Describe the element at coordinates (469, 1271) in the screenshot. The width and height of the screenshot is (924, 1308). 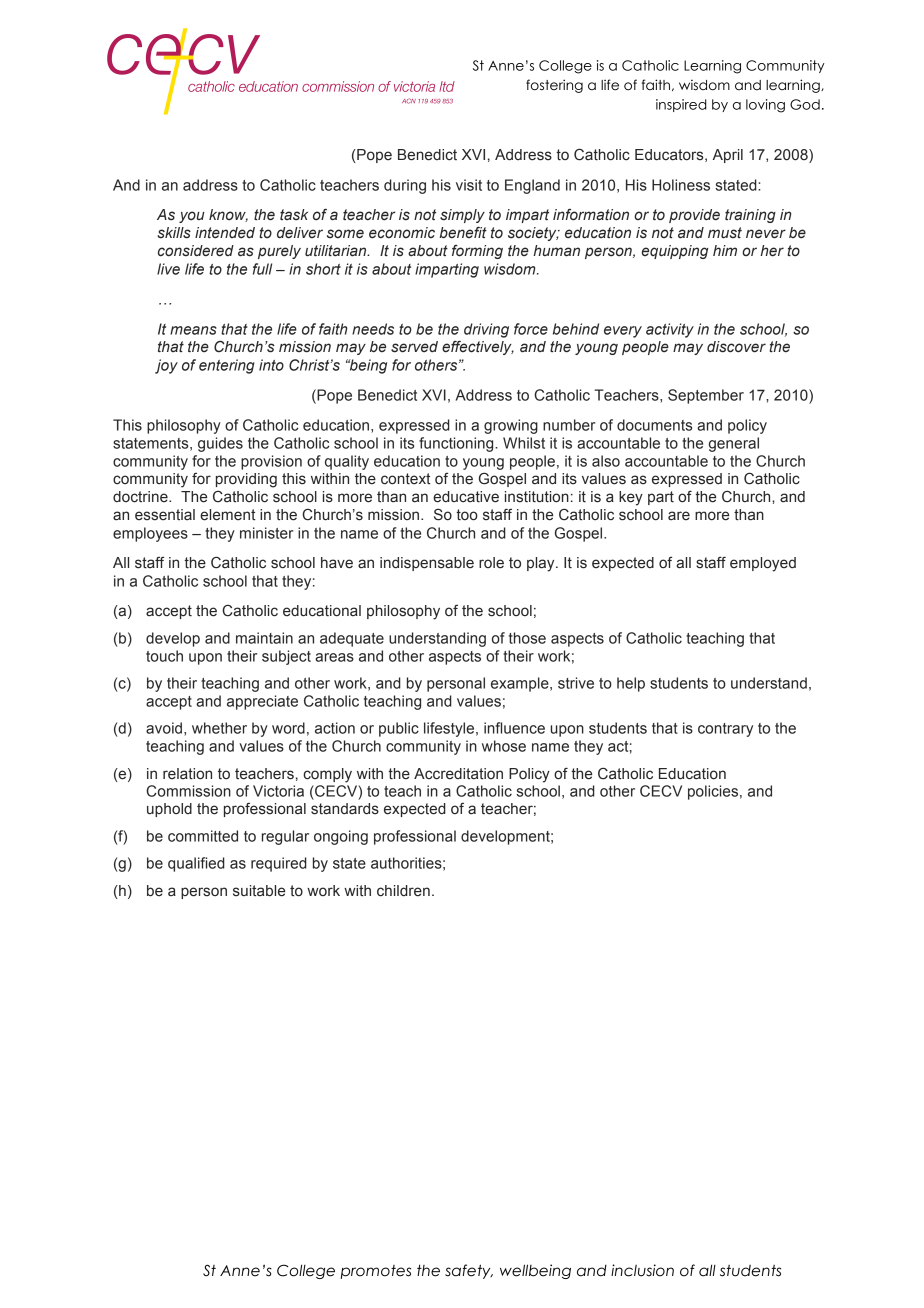
I see `safety` at that location.
